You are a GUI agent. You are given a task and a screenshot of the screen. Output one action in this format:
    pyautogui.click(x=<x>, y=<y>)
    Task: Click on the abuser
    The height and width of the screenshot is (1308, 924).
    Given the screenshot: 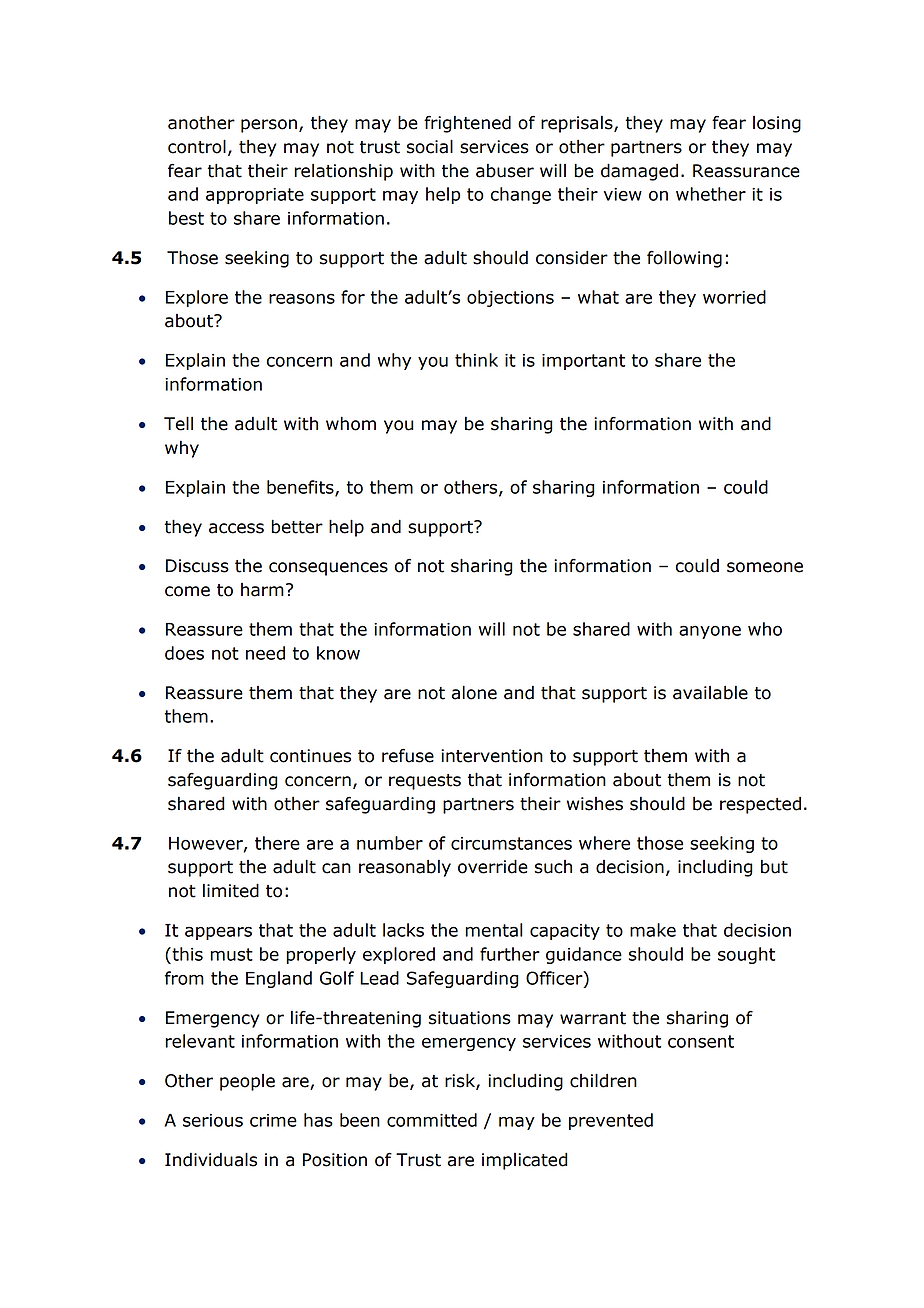 What is the action you would take?
    pyautogui.click(x=505, y=171)
